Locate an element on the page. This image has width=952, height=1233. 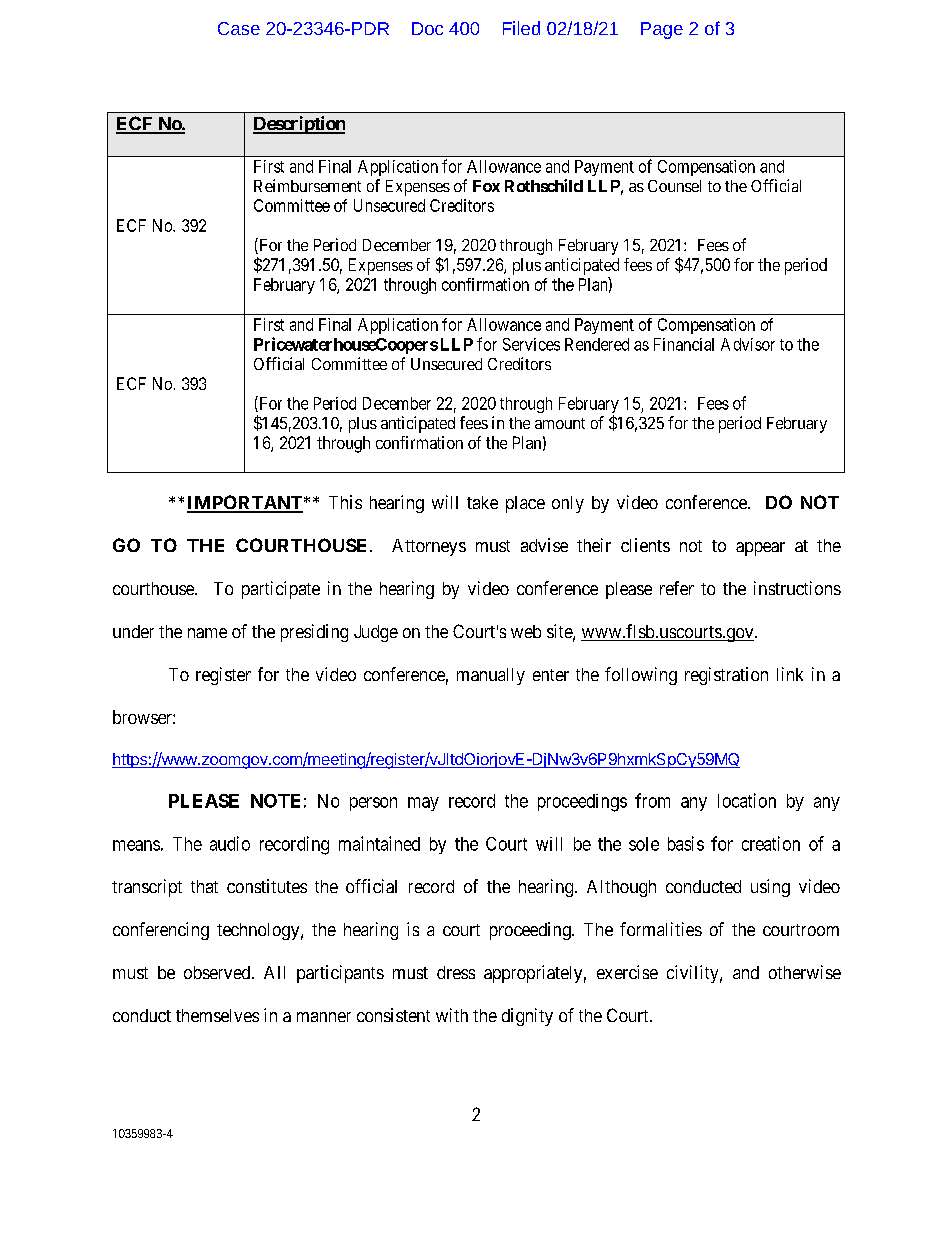
location is located at coordinates (747, 800).
